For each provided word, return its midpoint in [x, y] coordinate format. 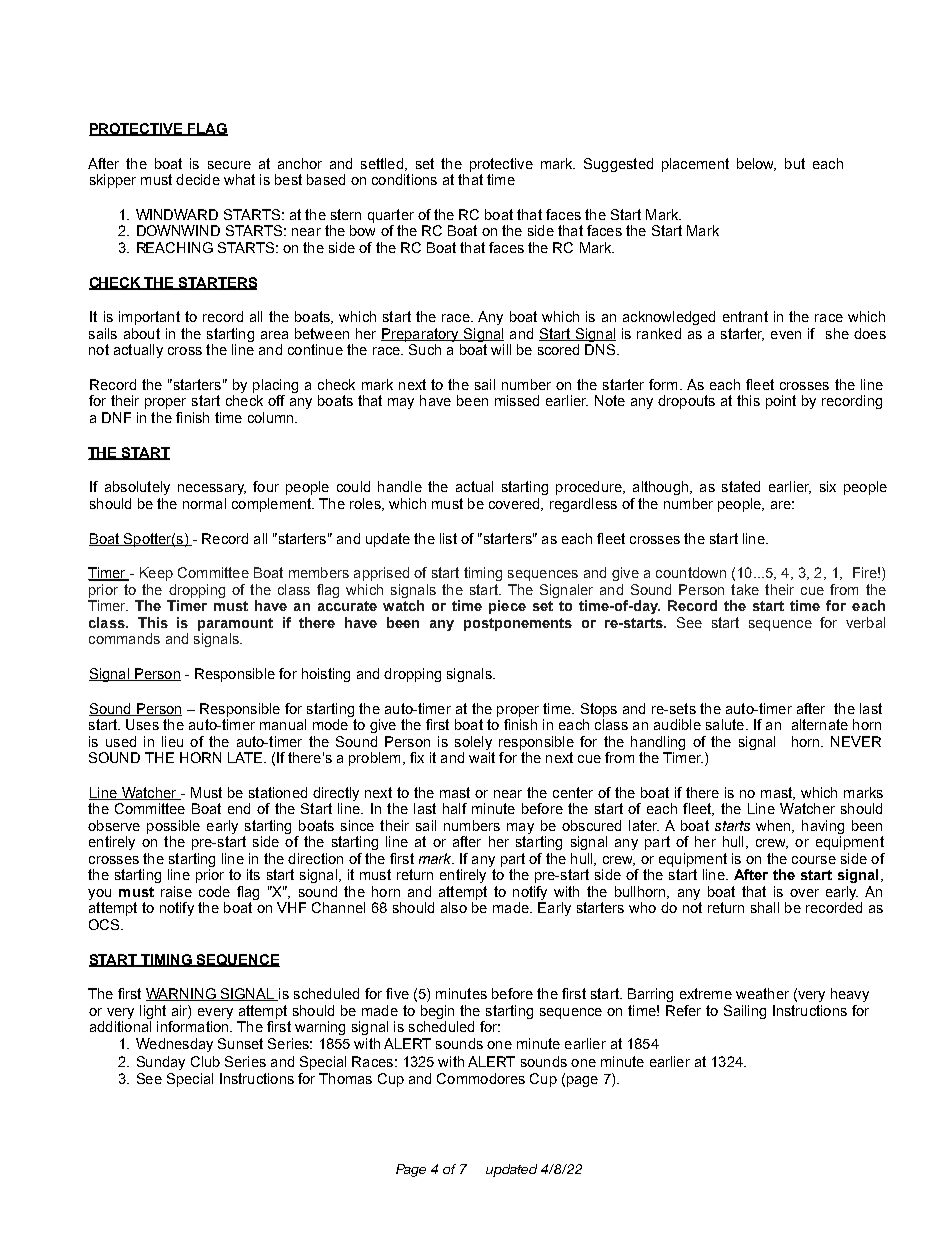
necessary [212, 489]
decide [198, 179]
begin [437, 1012]
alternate [820, 724]
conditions [404, 179]
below [756, 164]
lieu [172, 741]
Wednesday [174, 1045]
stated [741, 486]
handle [400, 486]
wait [482, 757]
